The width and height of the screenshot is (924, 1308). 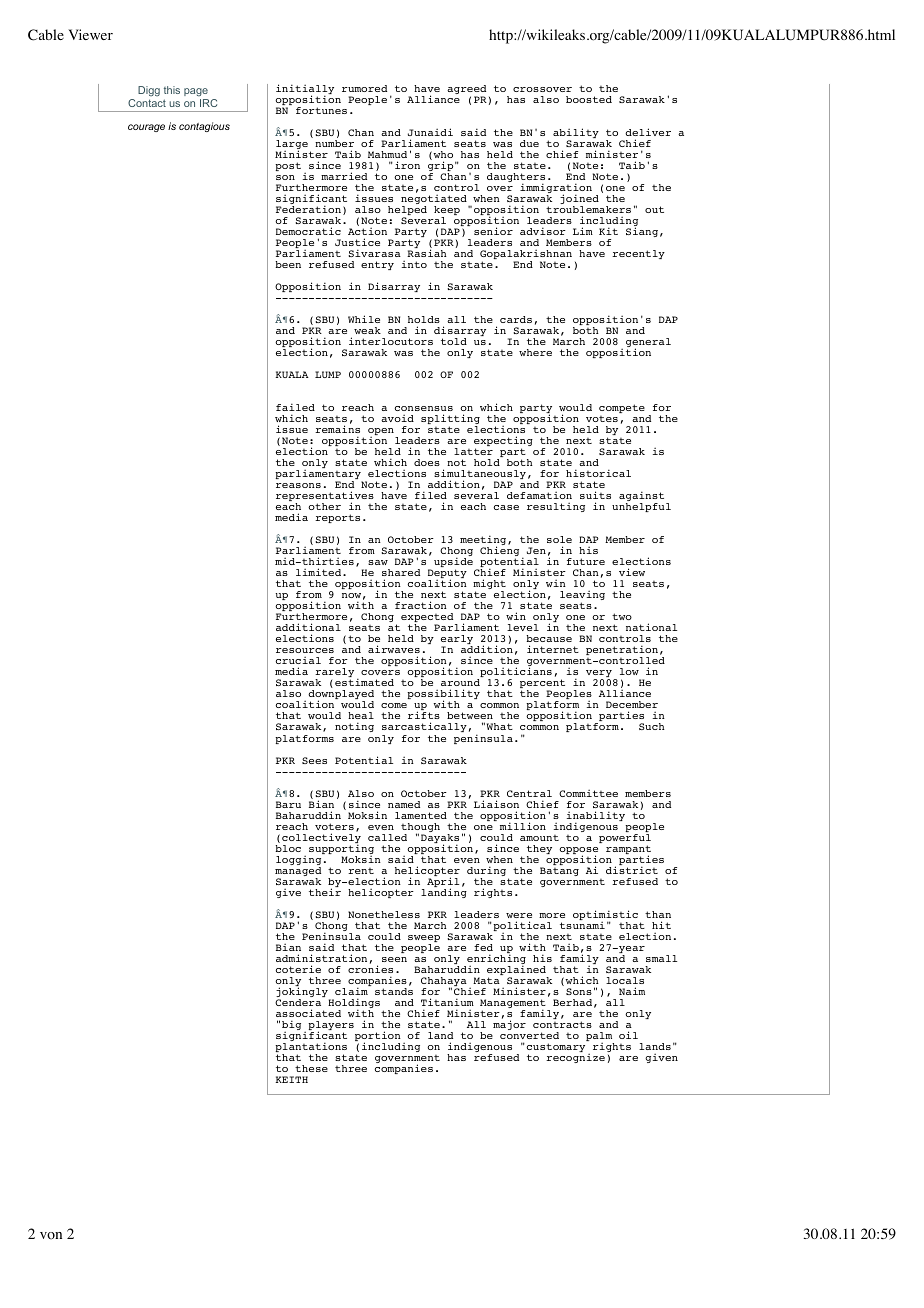 I want to click on failed, so click(x=295, y=407).
